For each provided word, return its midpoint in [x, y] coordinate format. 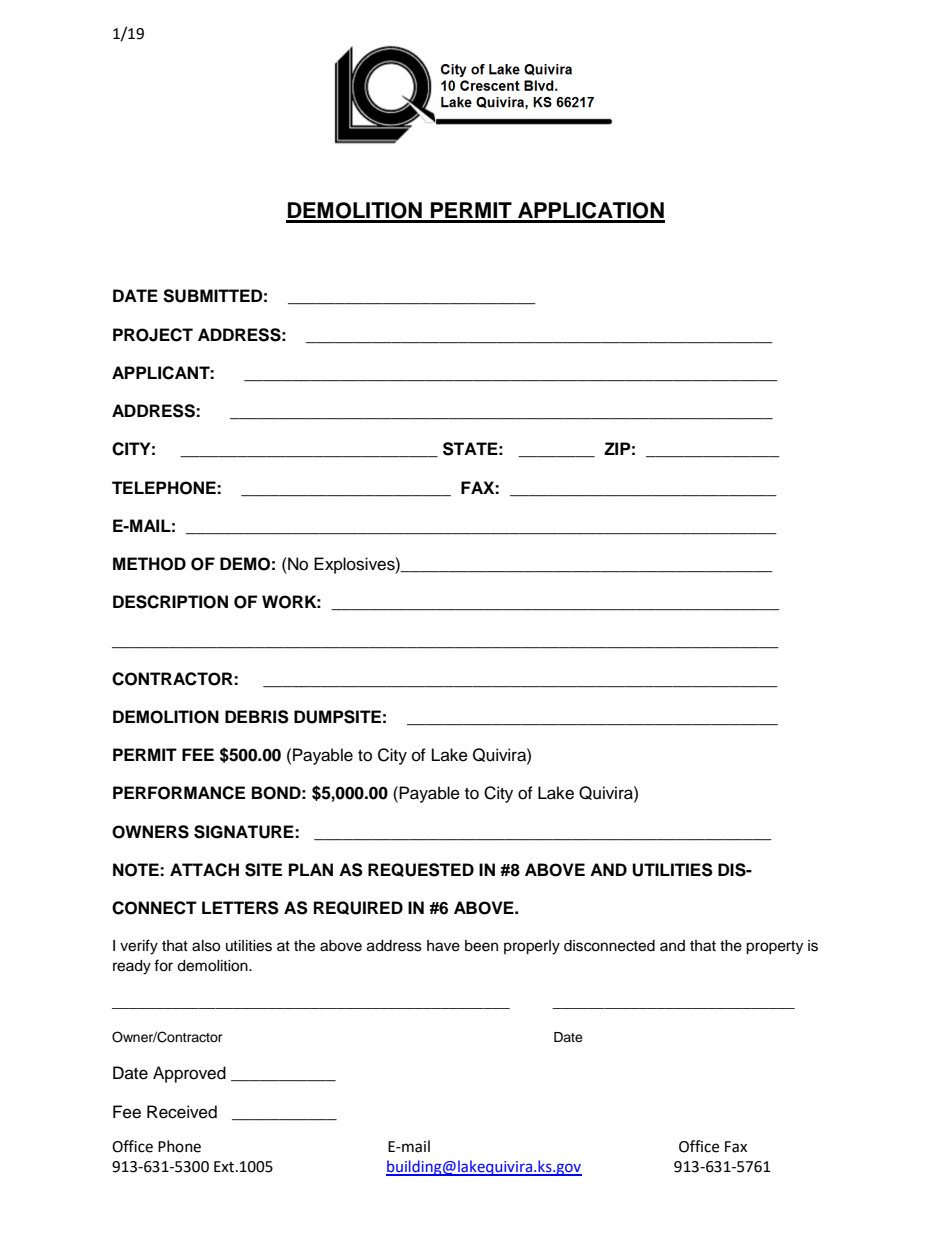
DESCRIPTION [170, 602]
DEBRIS [257, 717]
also [206, 946]
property [774, 948]
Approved [189, 1074]
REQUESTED [421, 870]
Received [182, 1112]
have [443, 946]
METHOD [149, 564]
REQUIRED [358, 908]
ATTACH [204, 870]
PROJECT [153, 335]
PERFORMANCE [179, 793]
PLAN [311, 869]
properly [532, 947]
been [481, 946]
